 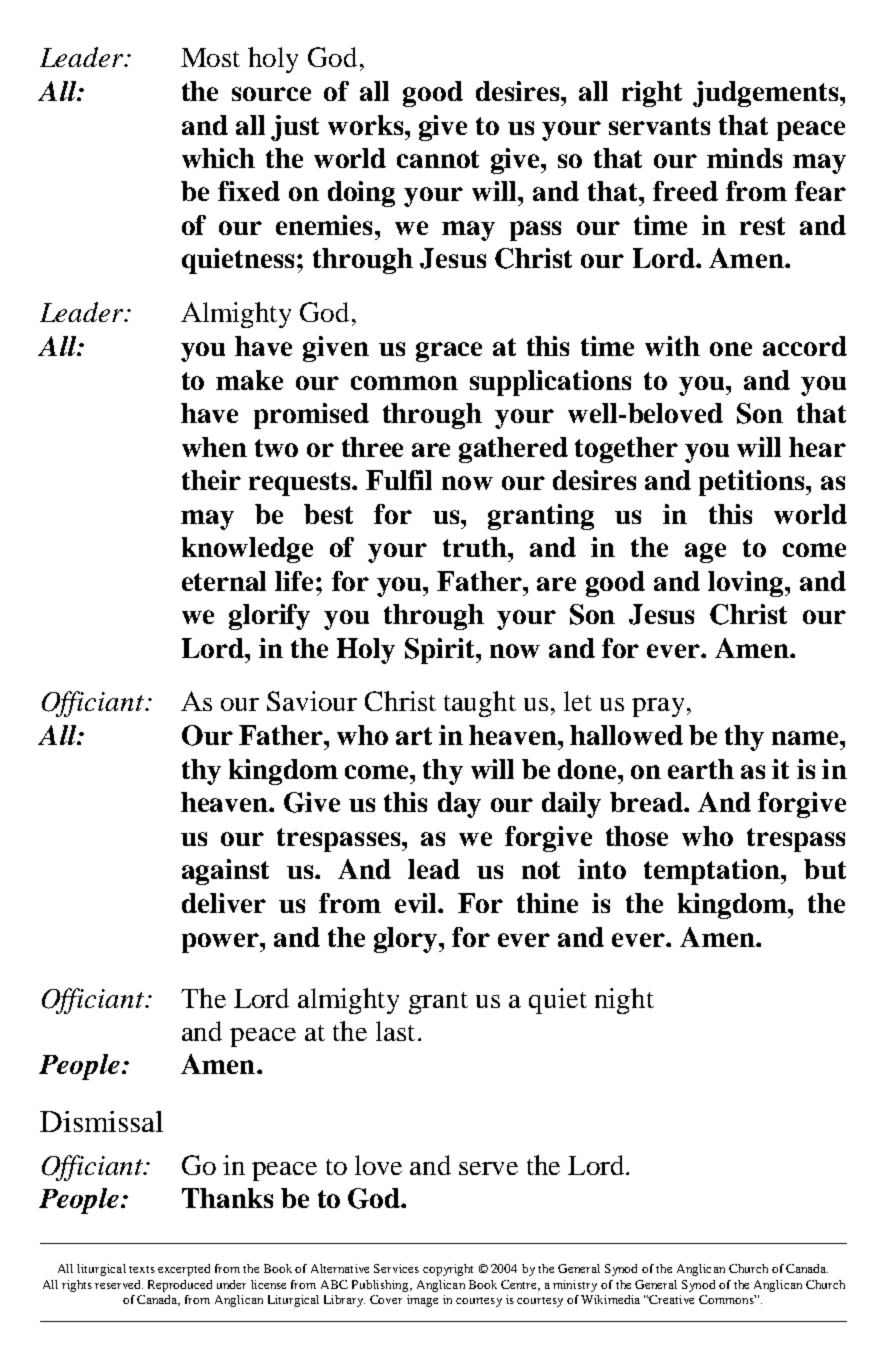 I want to click on excerpted, so click(x=184, y=1270).
